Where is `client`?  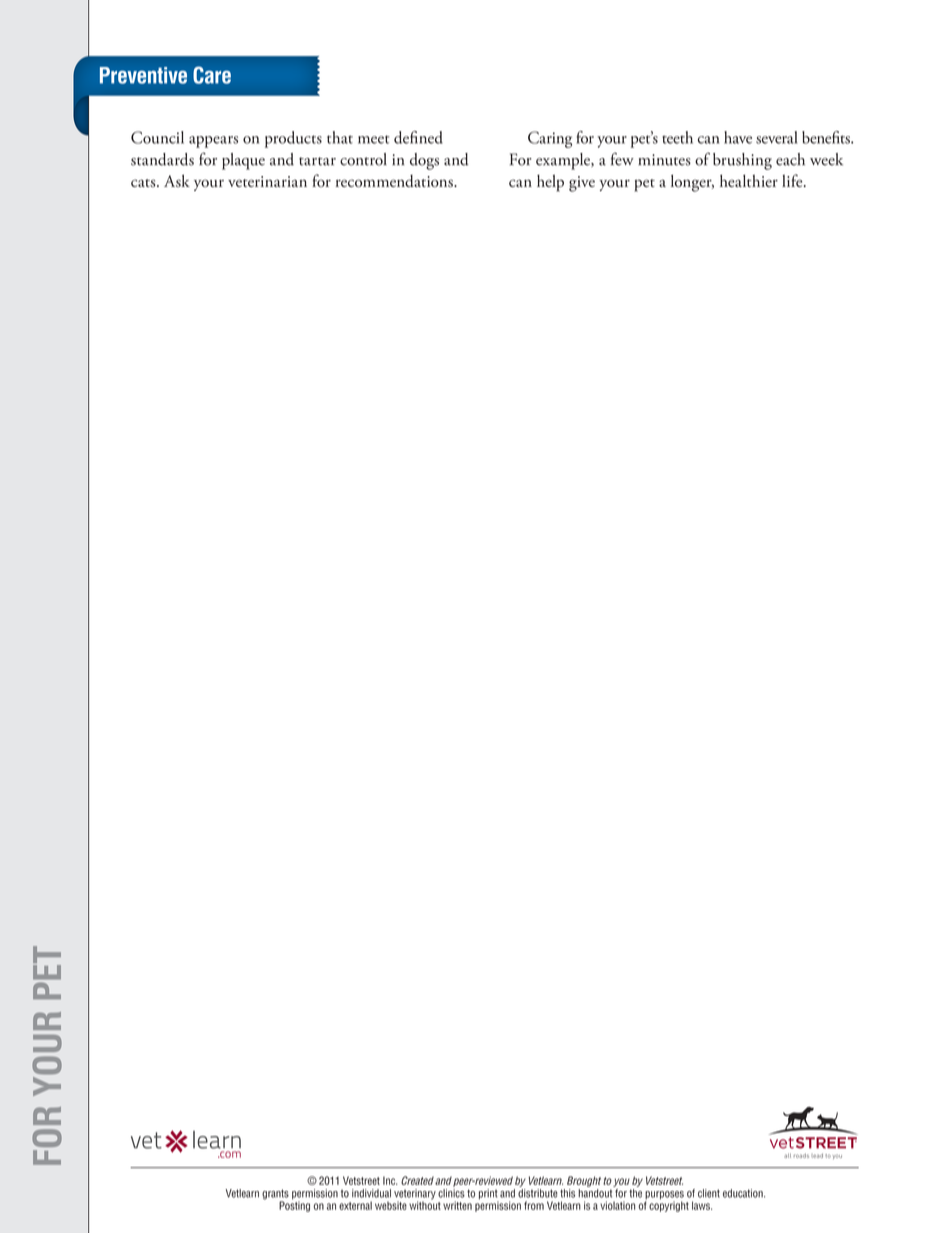 client is located at coordinates (709, 1193).
